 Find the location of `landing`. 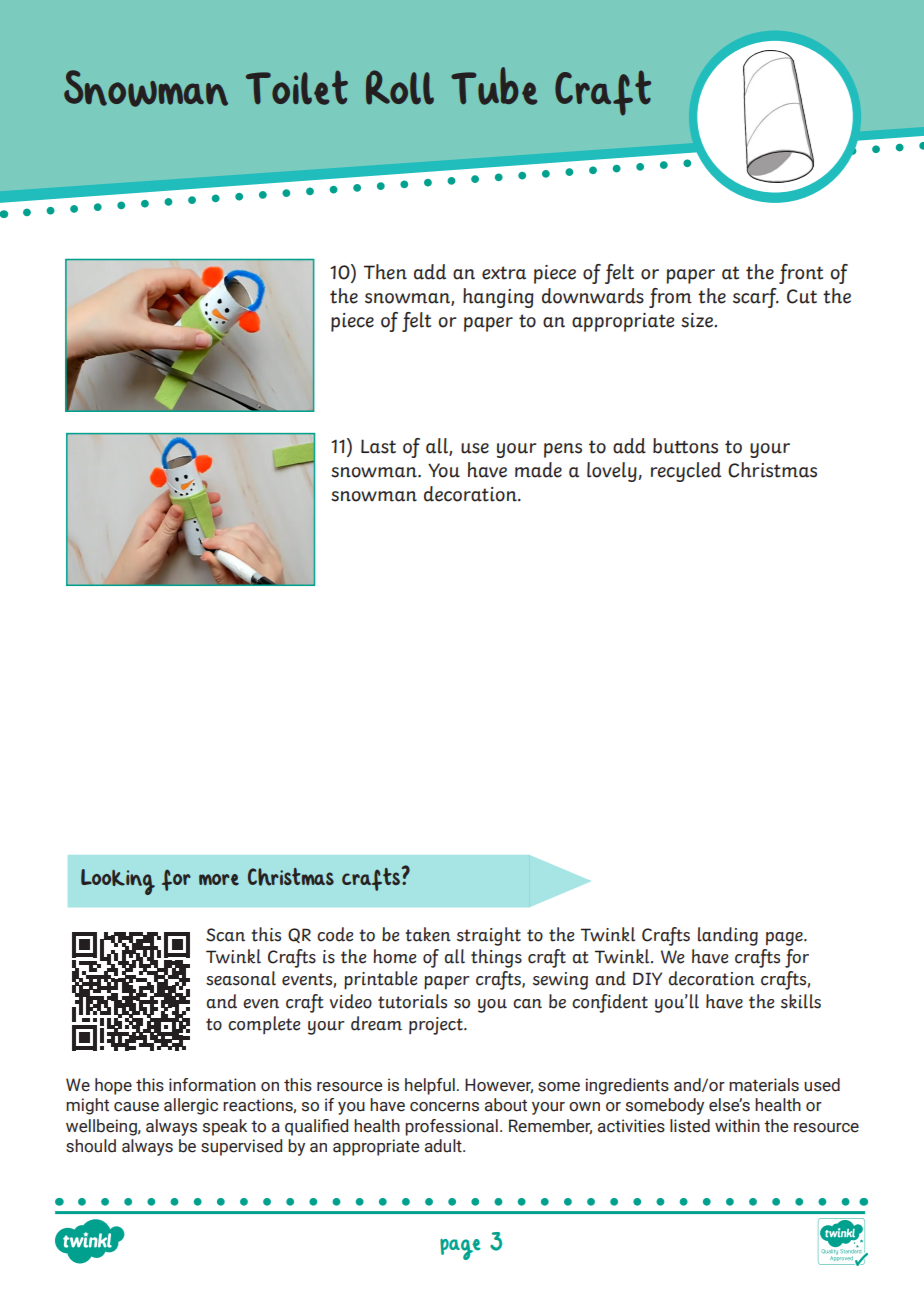

landing is located at coordinates (728, 936).
